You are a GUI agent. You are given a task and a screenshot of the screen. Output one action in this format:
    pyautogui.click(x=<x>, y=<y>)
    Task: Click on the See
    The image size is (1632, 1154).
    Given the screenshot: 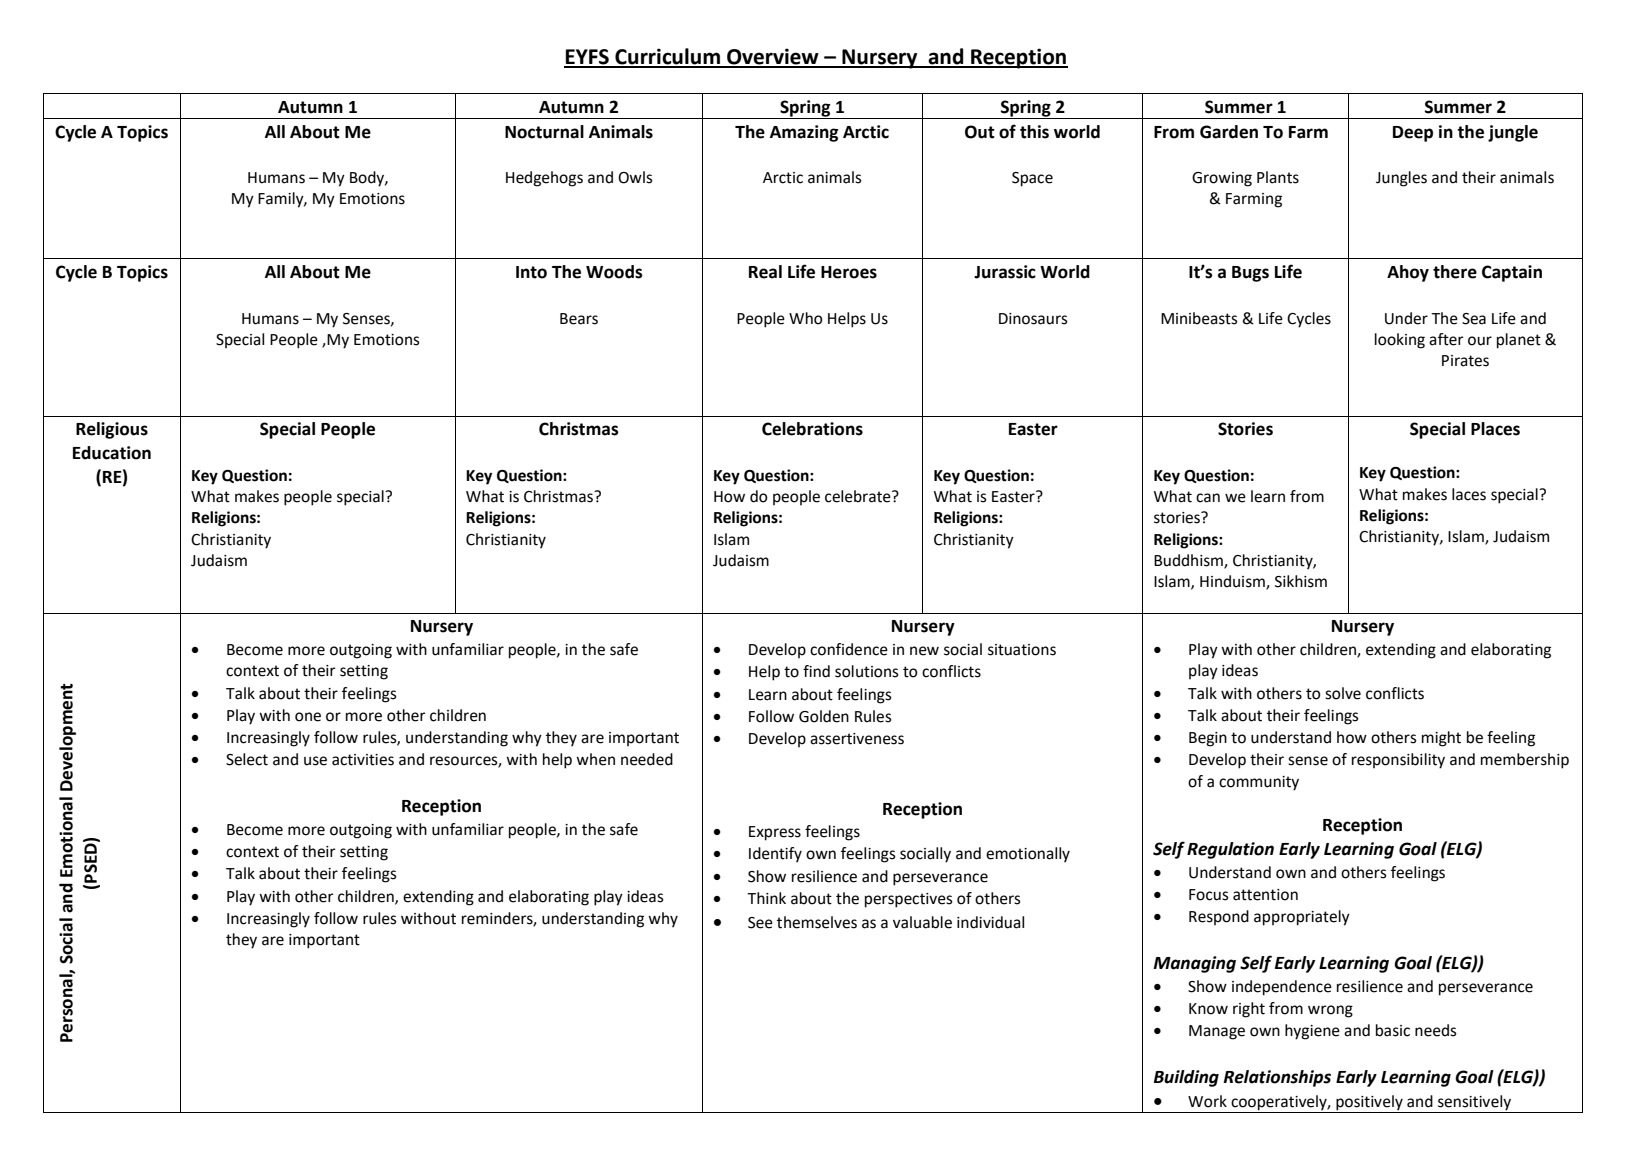 What is the action you would take?
    pyautogui.click(x=760, y=923)
